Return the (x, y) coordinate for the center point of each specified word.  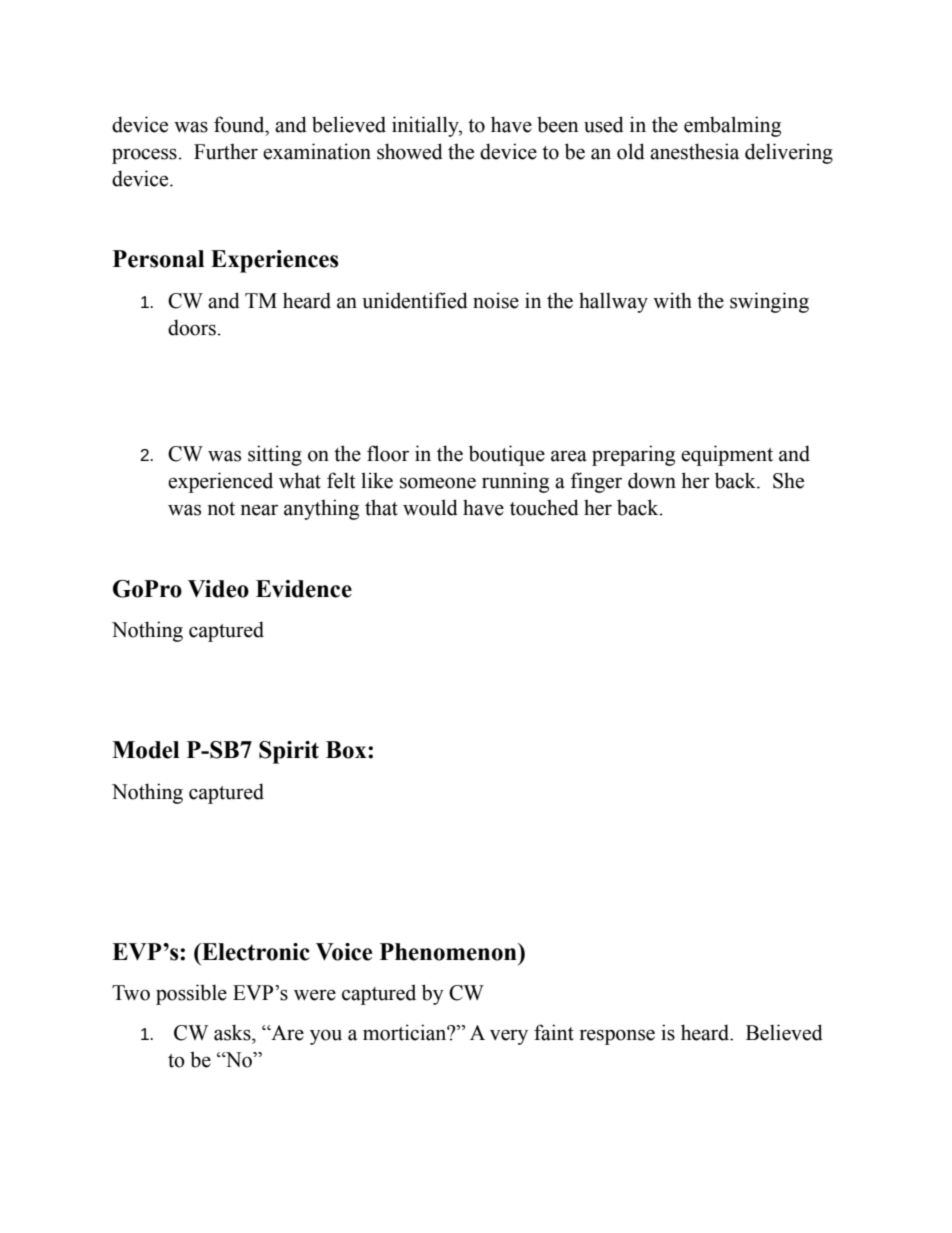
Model (145, 750)
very (509, 1037)
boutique (507, 455)
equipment (727, 455)
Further (226, 151)
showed (410, 151)
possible (191, 994)
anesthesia (694, 151)
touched (544, 507)
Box (347, 750)
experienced (220, 482)
